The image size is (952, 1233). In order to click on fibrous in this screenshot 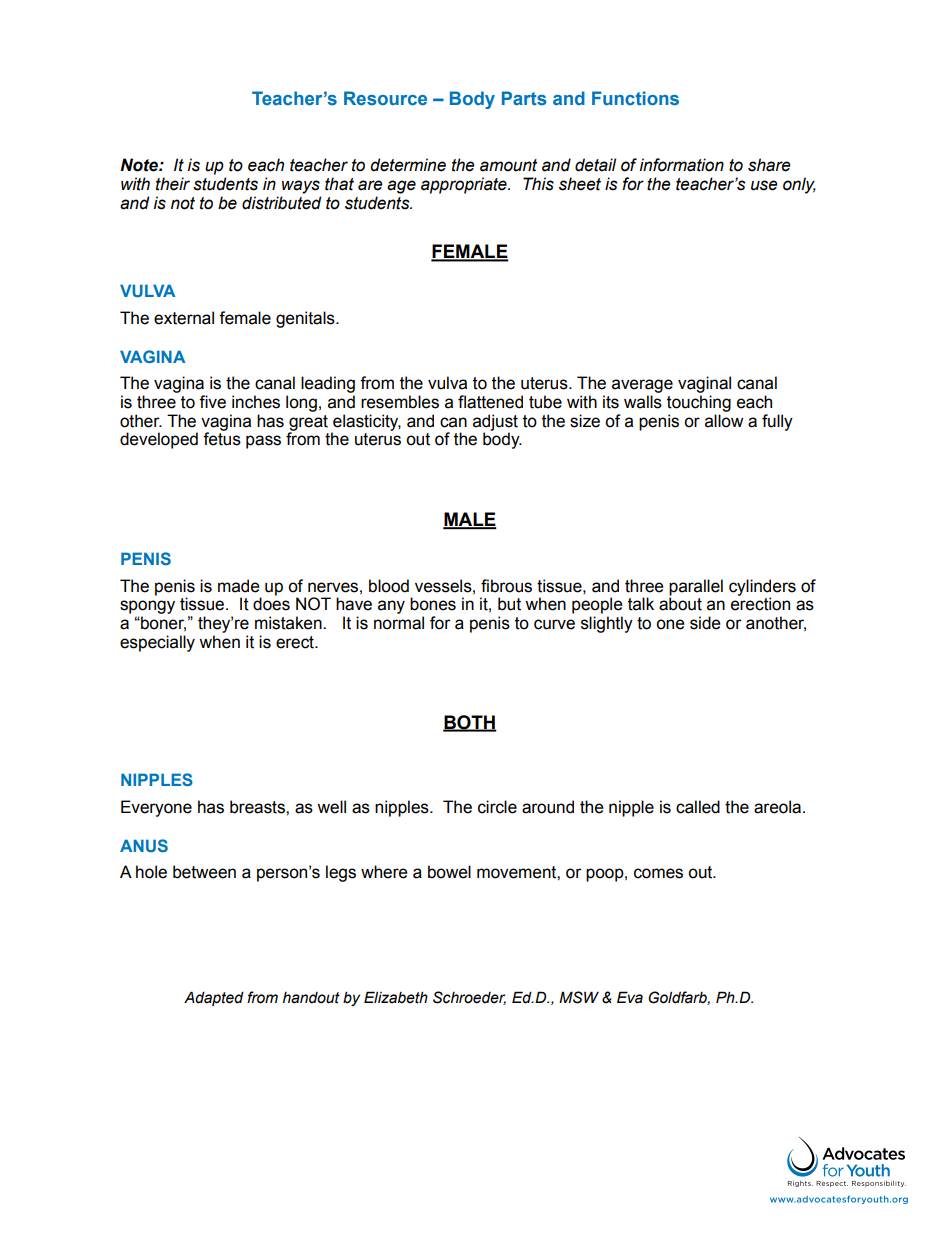, I will do `click(506, 586)`.
